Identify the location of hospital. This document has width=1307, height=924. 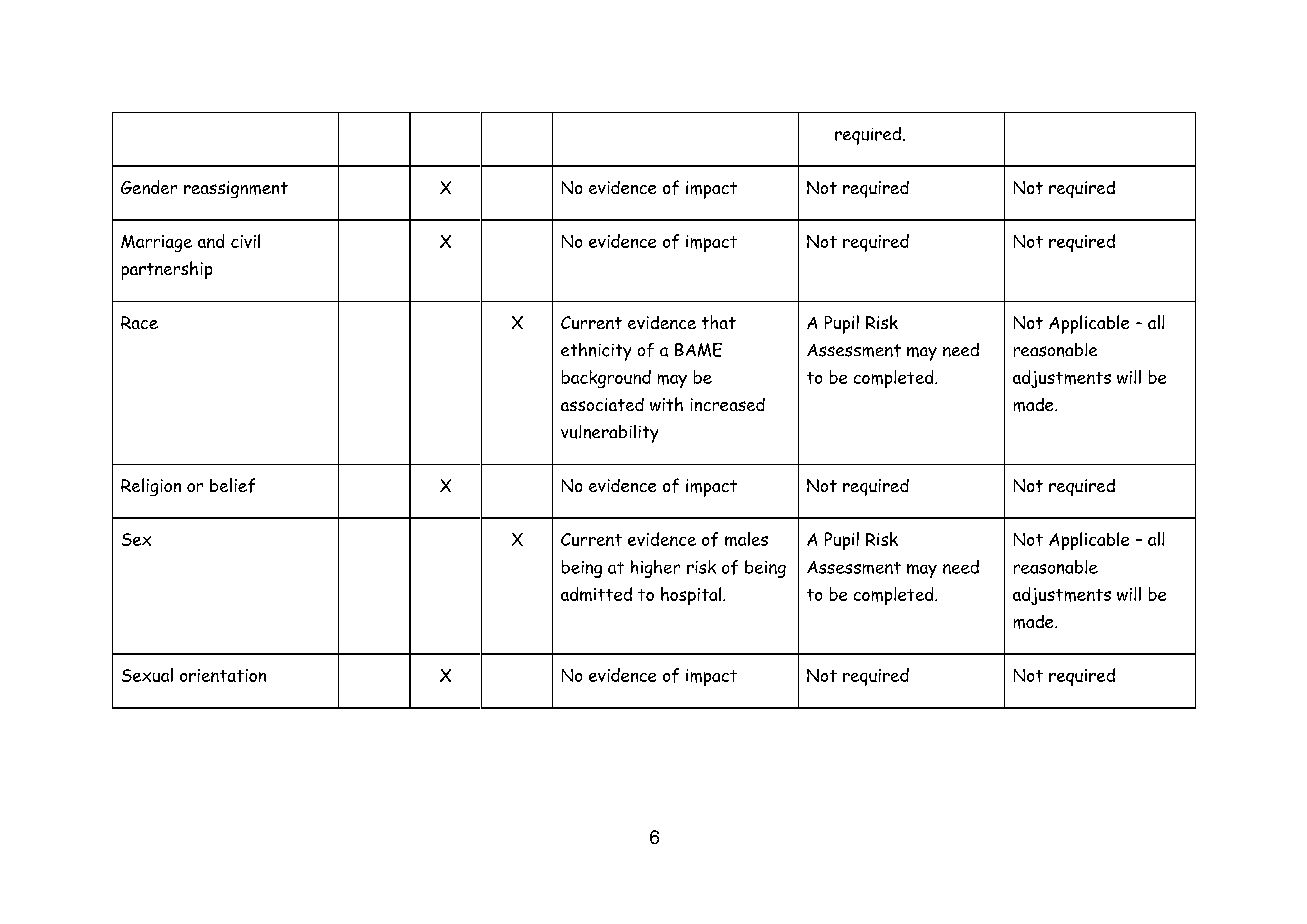
(692, 596).
